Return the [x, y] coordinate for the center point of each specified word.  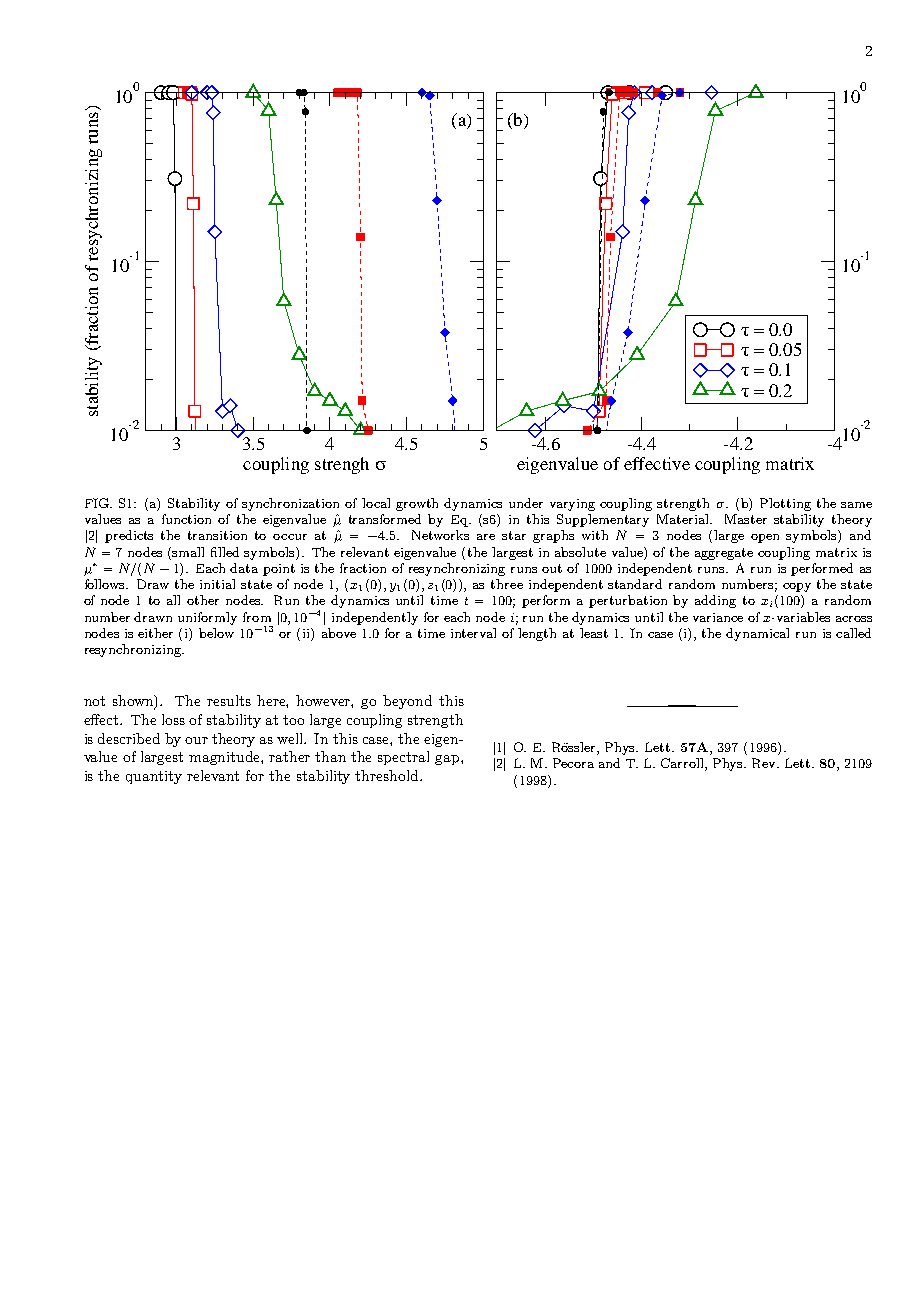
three [507, 584]
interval [473, 633]
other [203, 600]
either [155, 633]
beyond [407, 702]
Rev [765, 763]
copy [797, 587]
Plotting [785, 504]
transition [217, 535]
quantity [154, 777]
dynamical [757, 634]
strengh [342, 465]
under [526, 503]
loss [173, 719]
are [486, 537]
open [765, 538]
